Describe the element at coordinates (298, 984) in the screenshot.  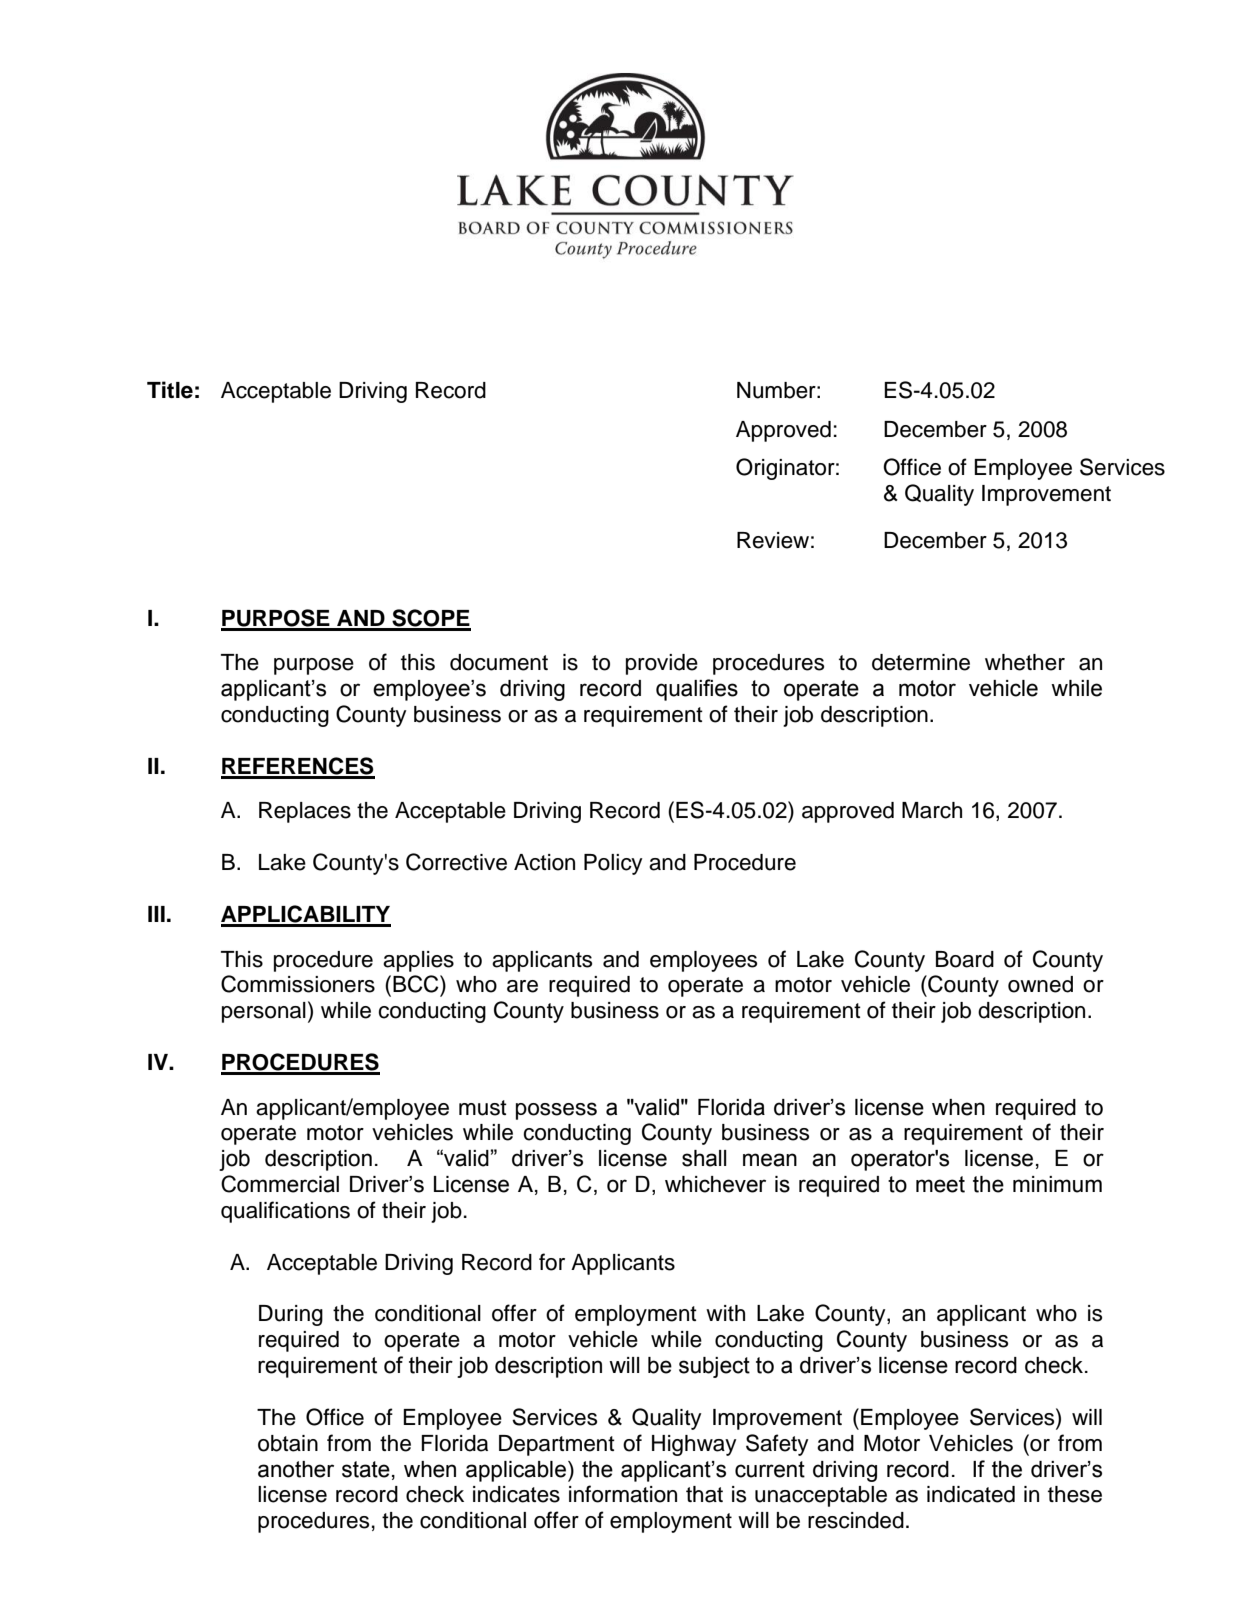
I see `Commissioners` at that location.
